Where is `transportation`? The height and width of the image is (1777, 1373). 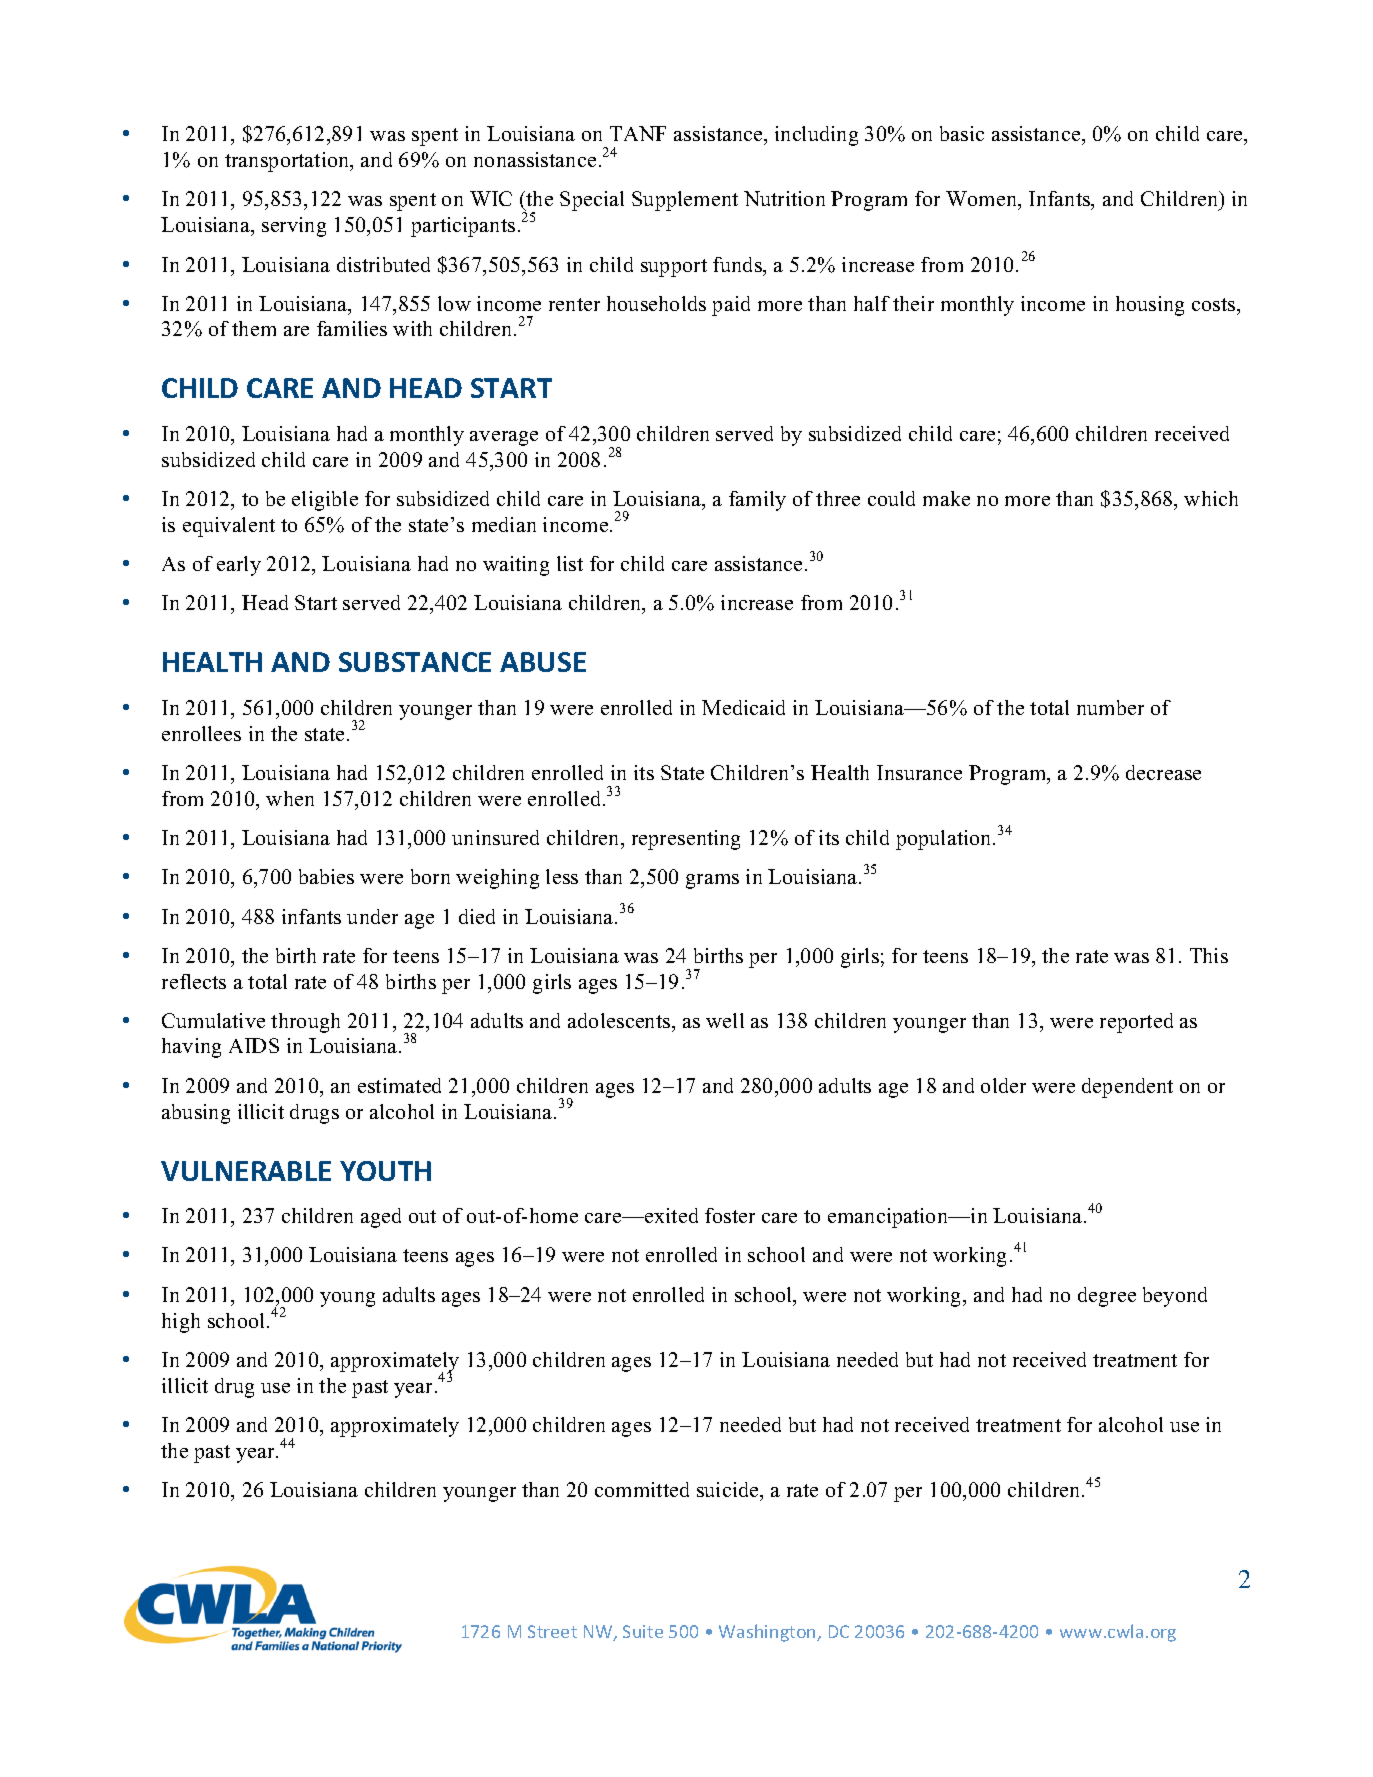
transportation is located at coordinates (288, 162).
